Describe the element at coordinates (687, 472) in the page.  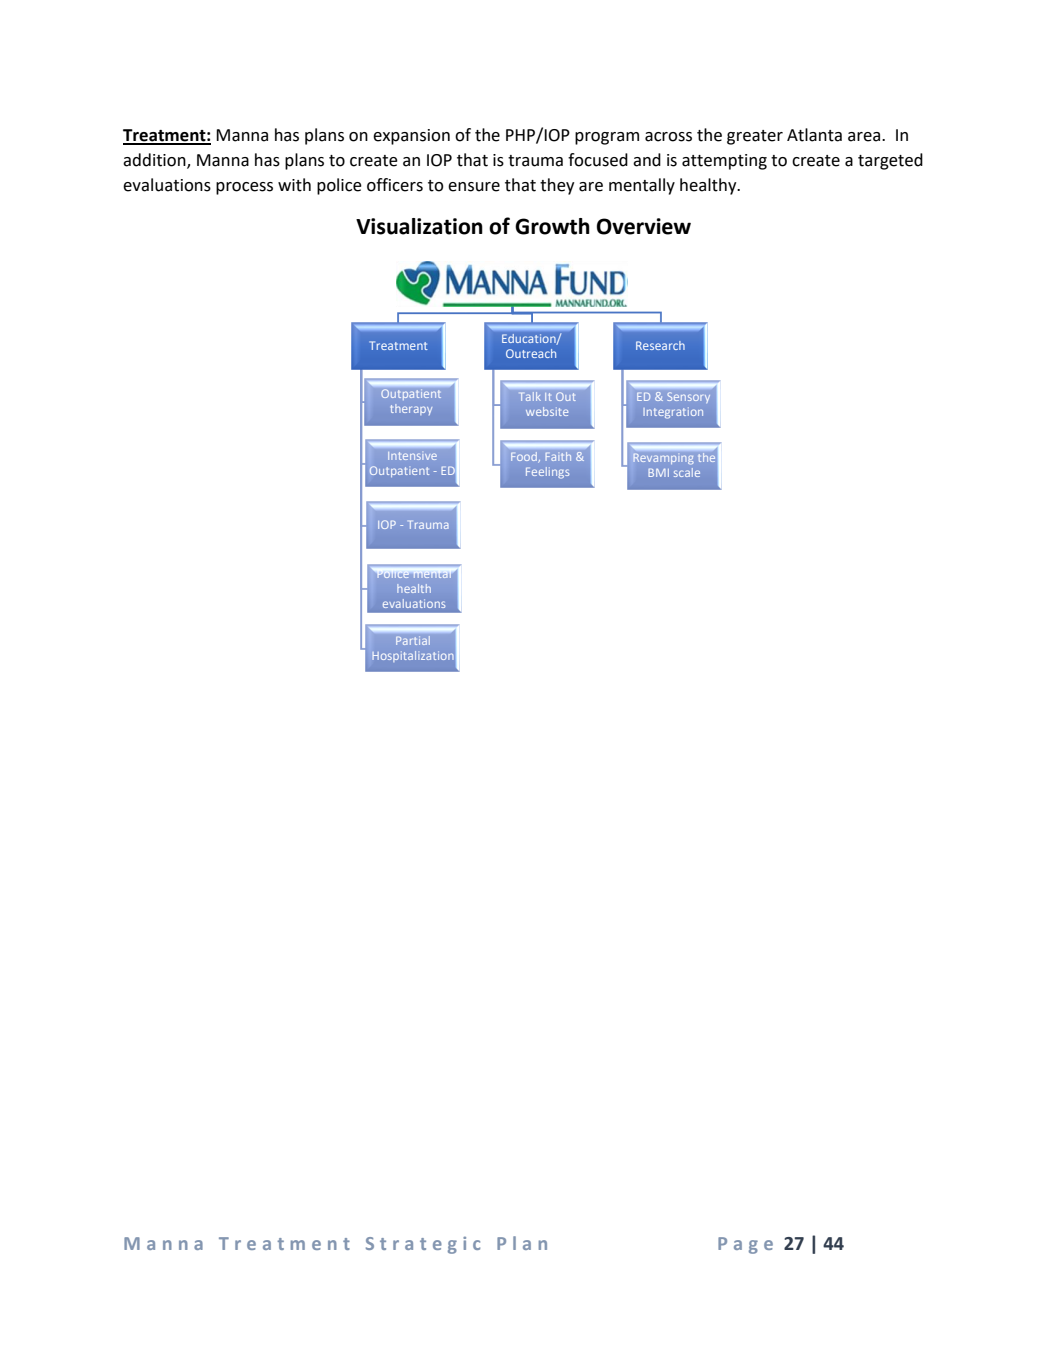
I see `scale` at that location.
